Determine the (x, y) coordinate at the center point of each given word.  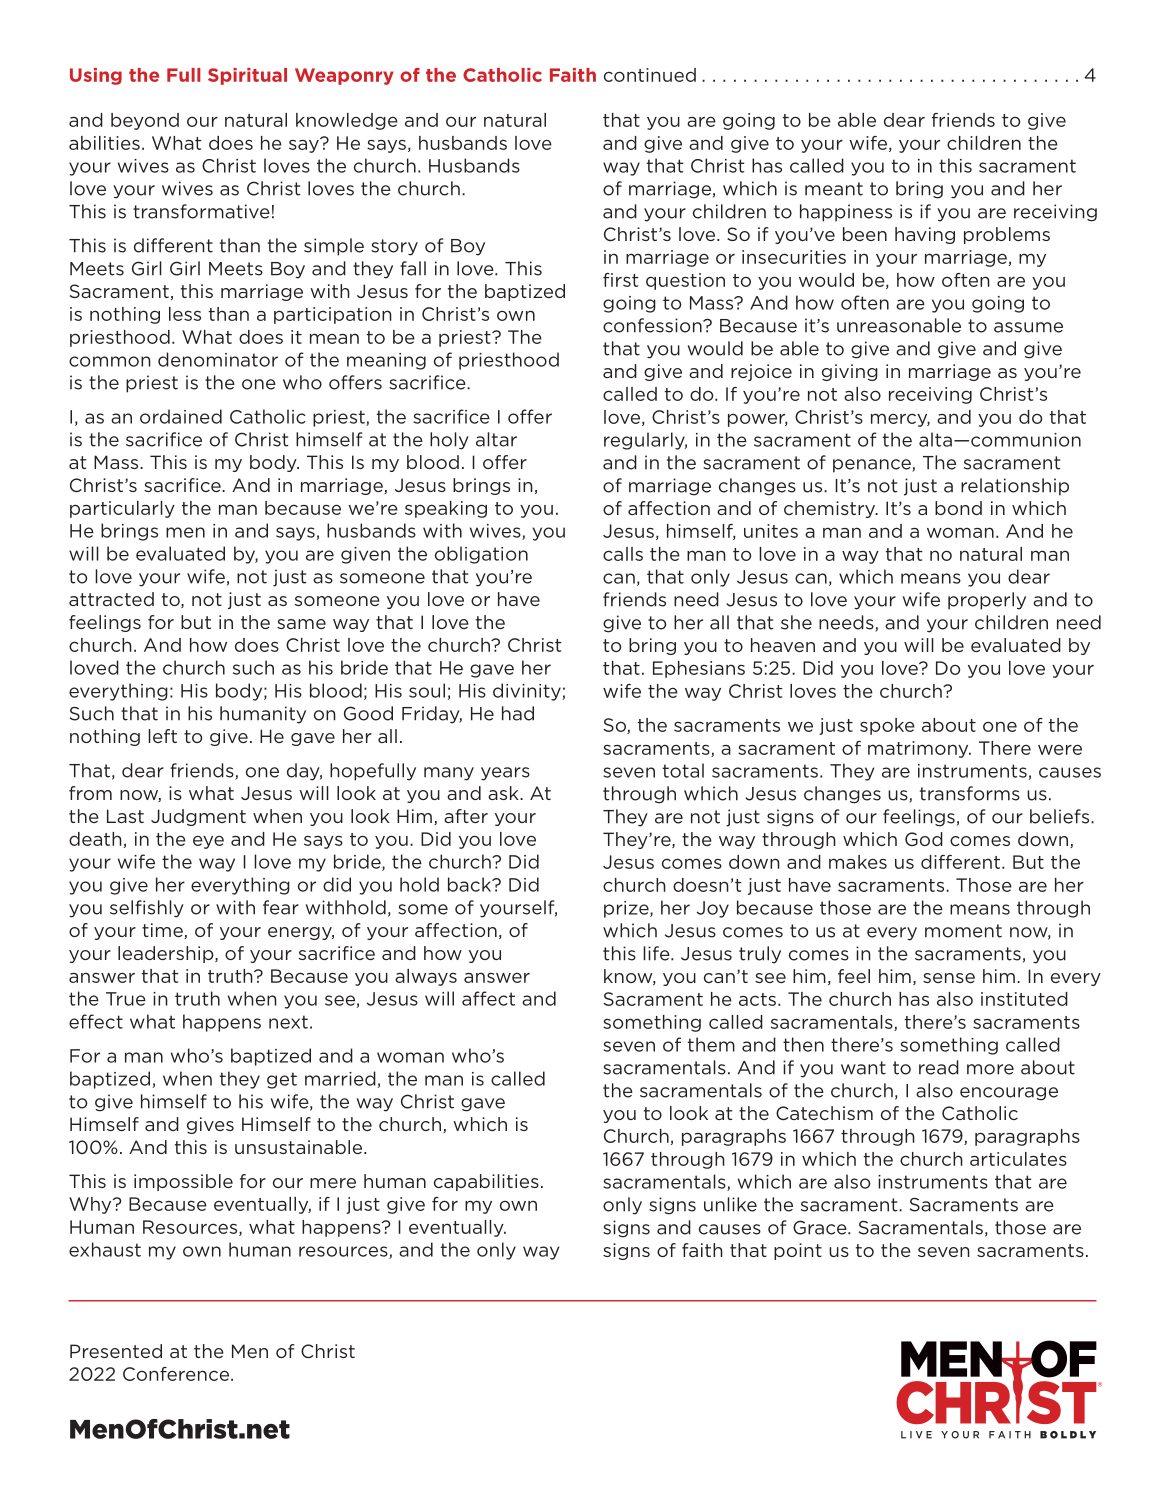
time (163, 931)
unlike (730, 1204)
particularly (122, 509)
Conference (176, 1374)
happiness (846, 213)
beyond (145, 121)
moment (963, 931)
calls (623, 554)
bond (958, 508)
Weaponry (344, 76)
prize (627, 909)
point (798, 1251)
